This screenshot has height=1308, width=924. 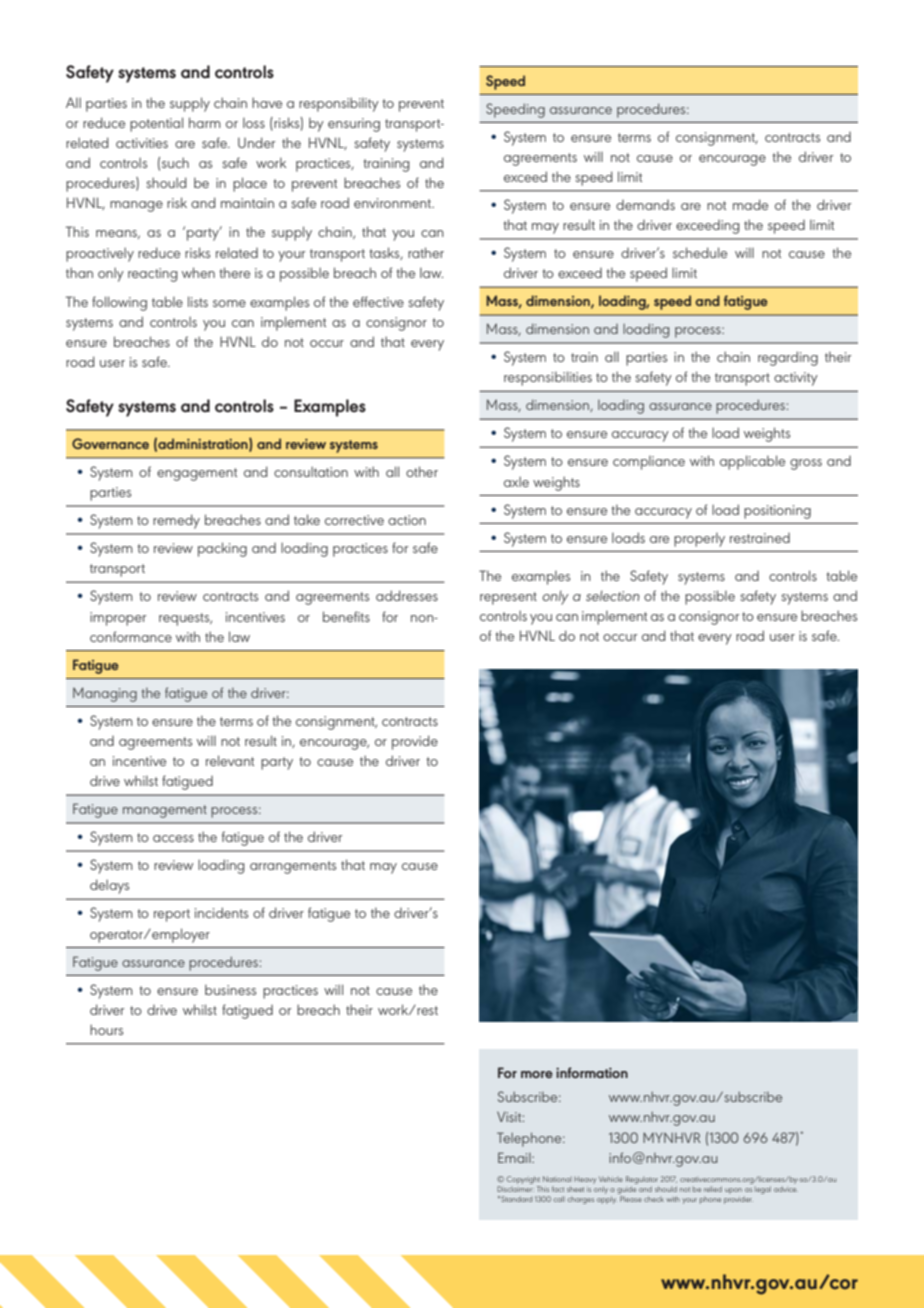 I want to click on potential, so click(x=156, y=124).
